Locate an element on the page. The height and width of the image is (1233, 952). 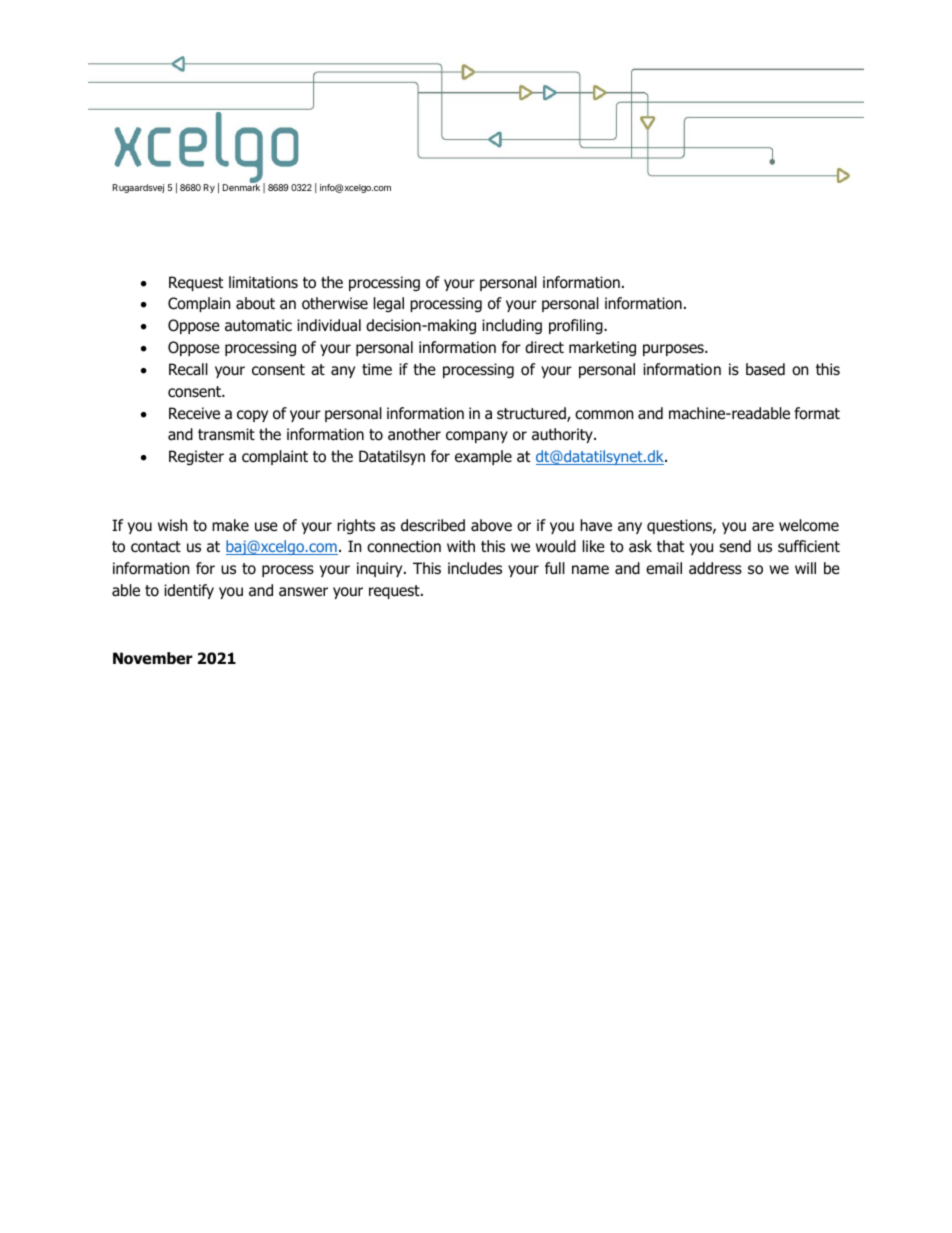
including is located at coordinates (512, 326).
